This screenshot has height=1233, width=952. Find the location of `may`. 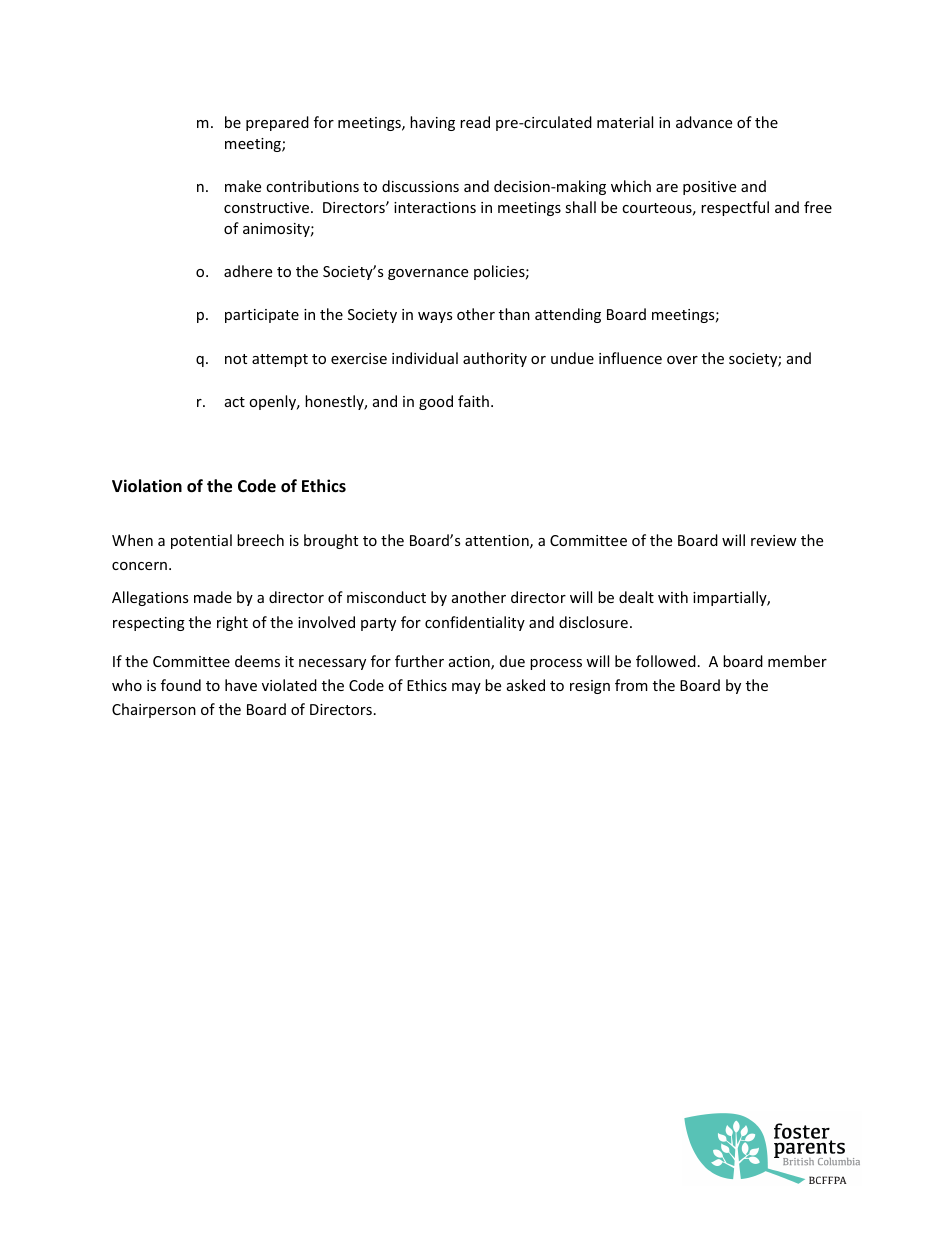

may is located at coordinates (466, 688).
